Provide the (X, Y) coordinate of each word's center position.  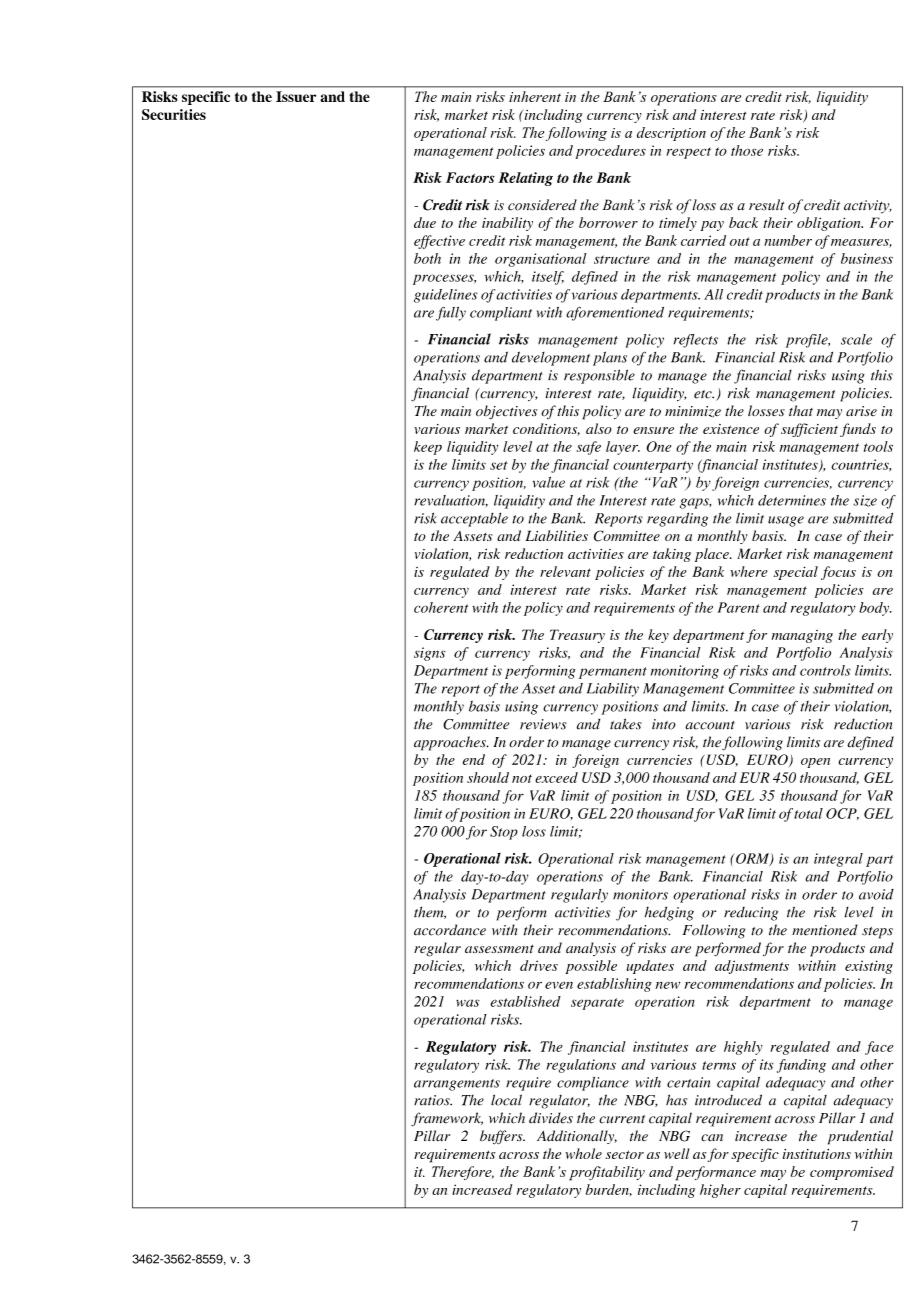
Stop (504, 833)
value (549, 482)
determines (792, 500)
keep (428, 448)
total (808, 813)
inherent (535, 96)
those (747, 150)
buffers (502, 1137)
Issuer (296, 96)
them (430, 912)
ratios (433, 1100)
